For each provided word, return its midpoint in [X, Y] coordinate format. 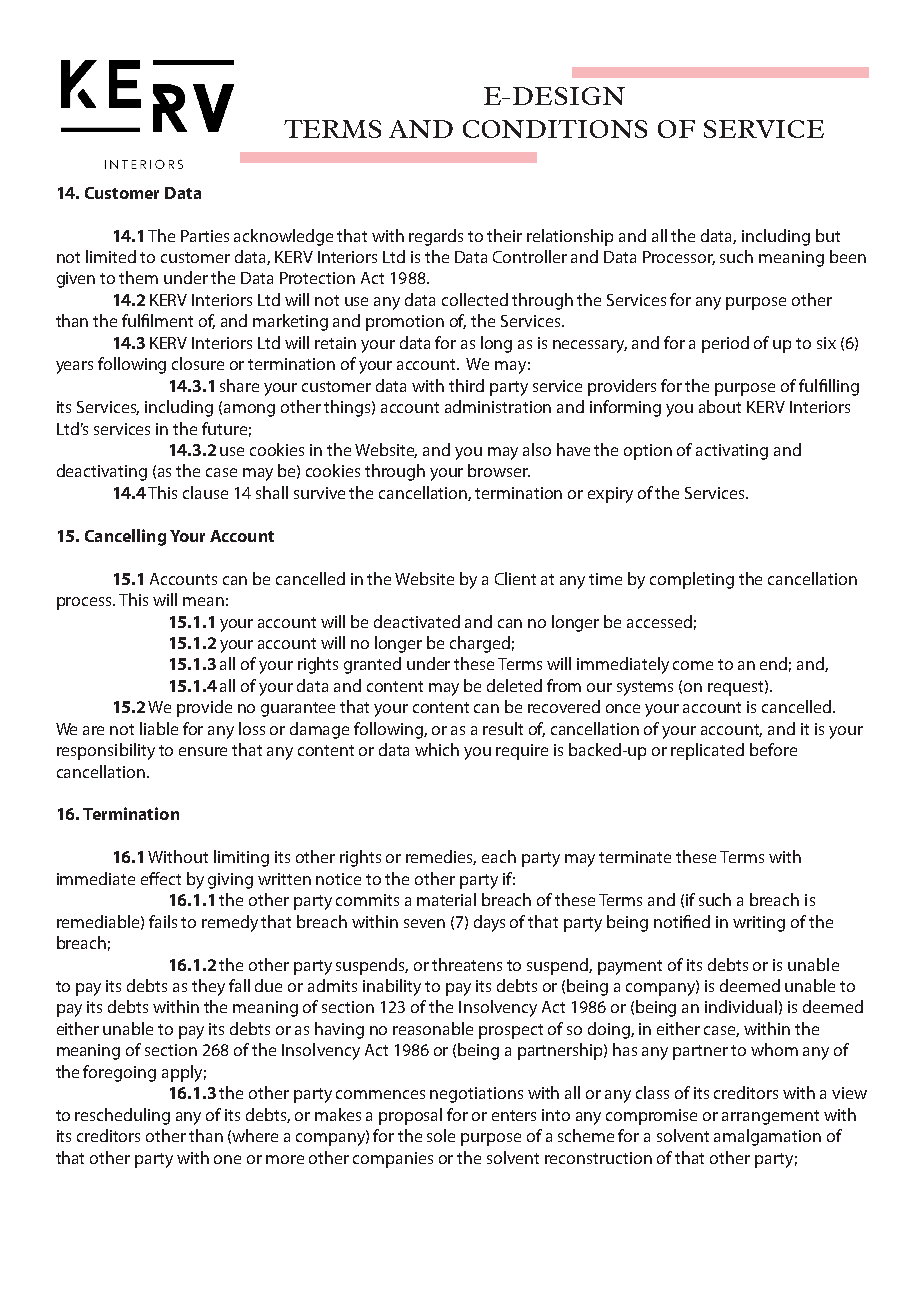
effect [161, 878]
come [693, 665]
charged [480, 644]
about [720, 406]
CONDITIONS [555, 129]
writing [759, 924]
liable [159, 728]
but [828, 235]
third [466, 385]
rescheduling [122, 1116]
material [446, 899]
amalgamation [767, 1137]
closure [198, 363]
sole [441, 1135]
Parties [205, 236]
